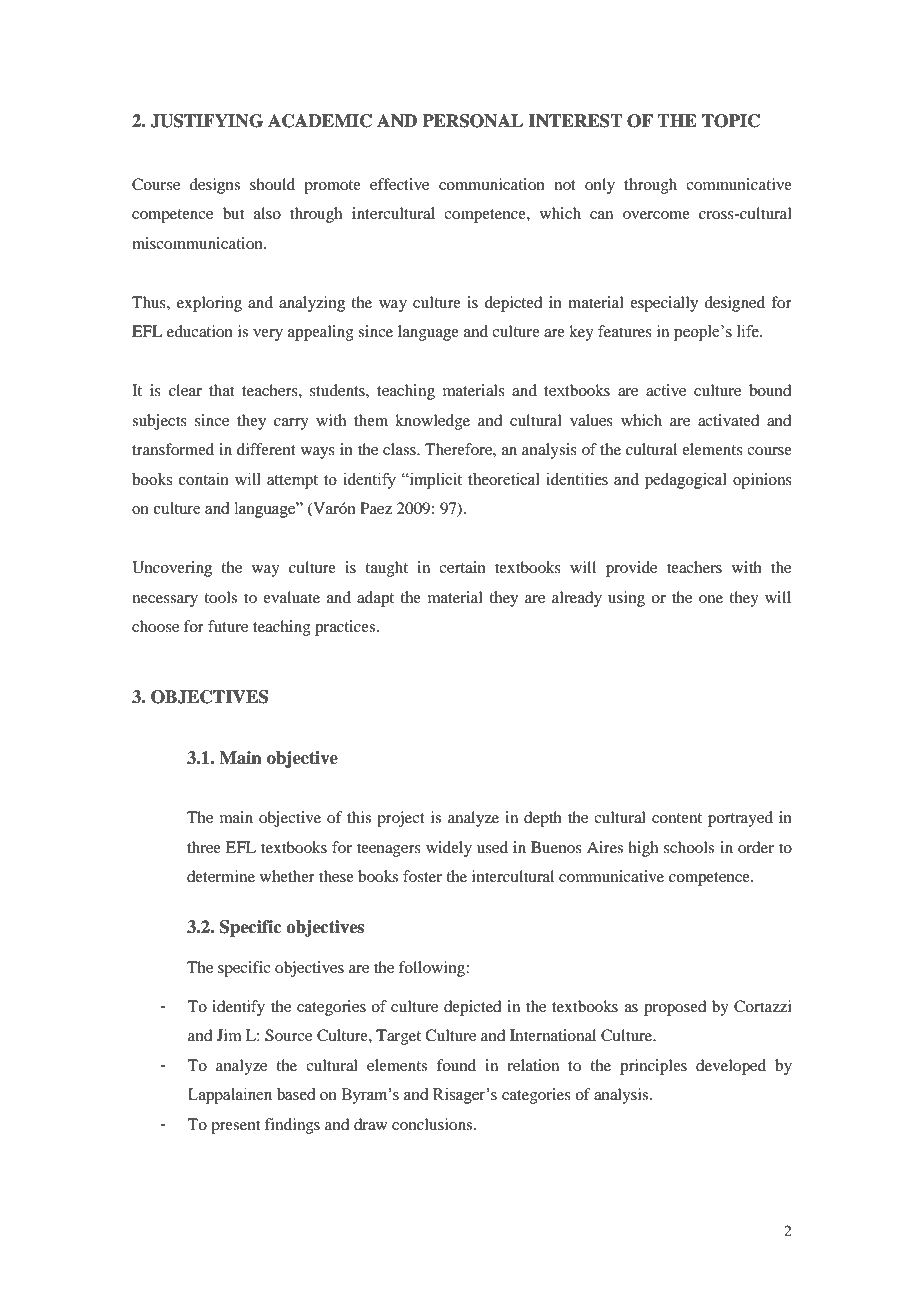 This screenshot has height=1308, width=924. Describe the element at coordinates (504, 479) in the screenshot. I see `theoretical` at that location.
